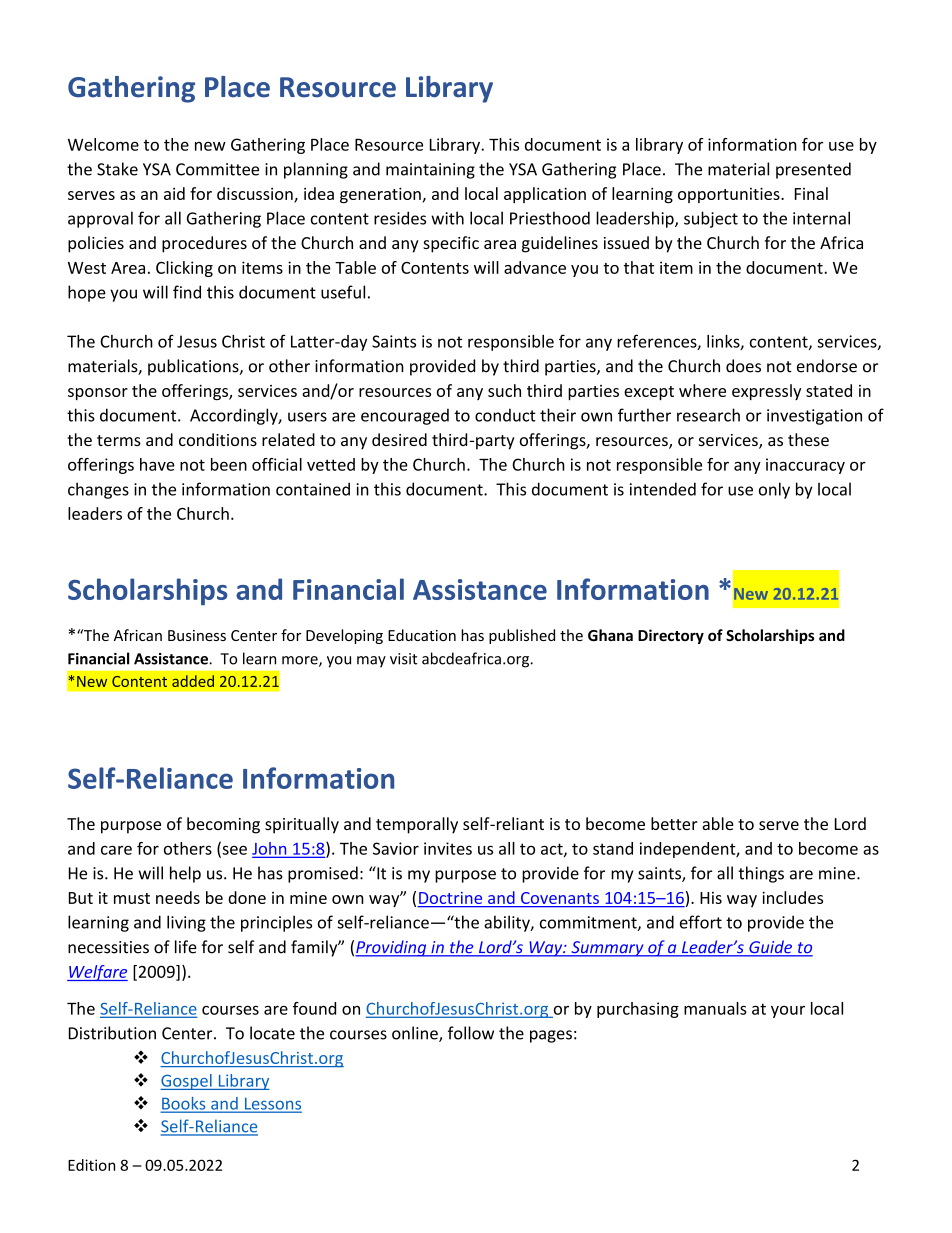 The height and width of the document is (1233, 952). What do you see at coordinates (422, 635) in the document?
I see `Education` at bounding box center [422, 635].
